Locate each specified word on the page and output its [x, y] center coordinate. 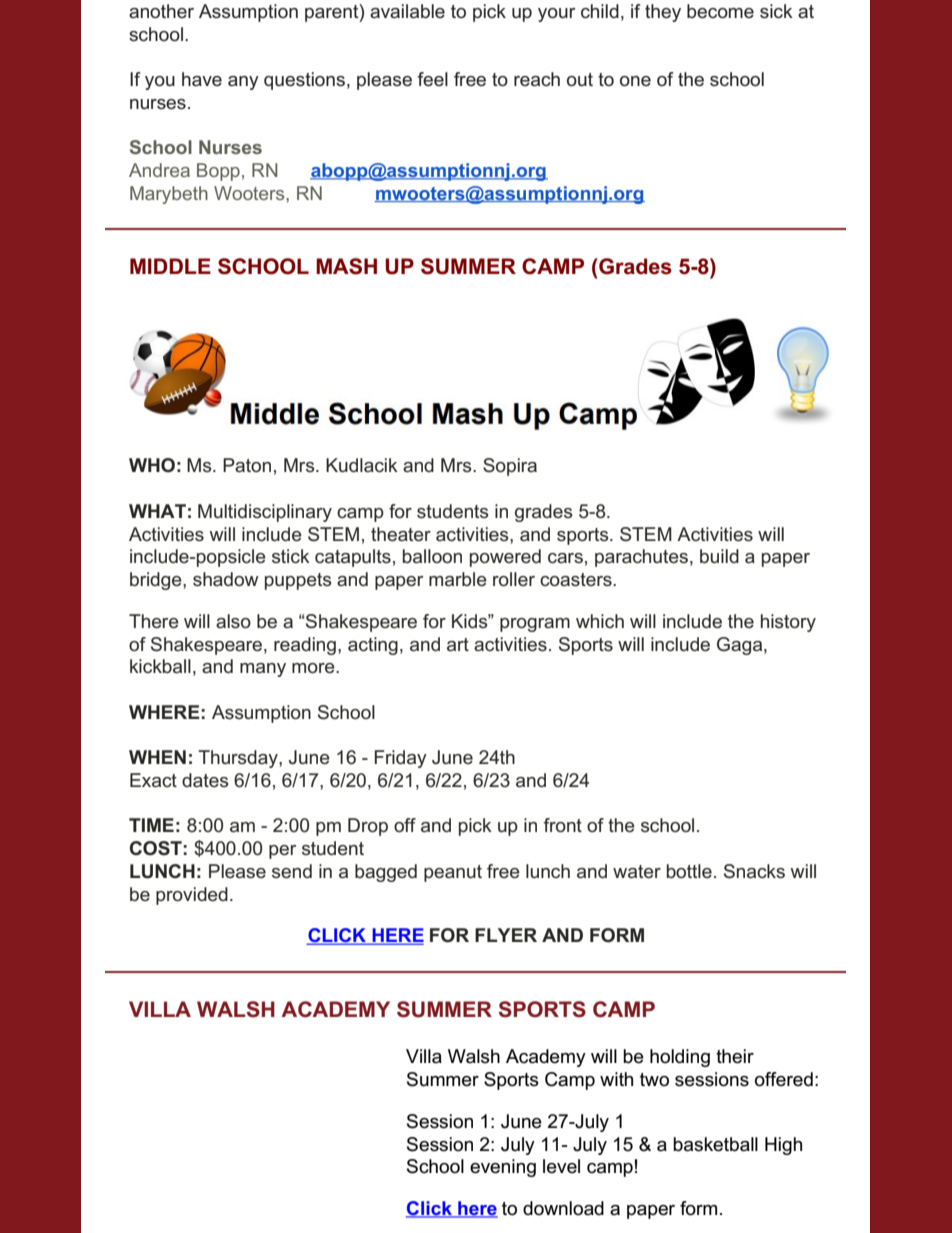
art [458, 645]
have [202, 79]
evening [503, 1168]
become [720, 11]
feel [432, 79]
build [719, 556]
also [233, 621]
